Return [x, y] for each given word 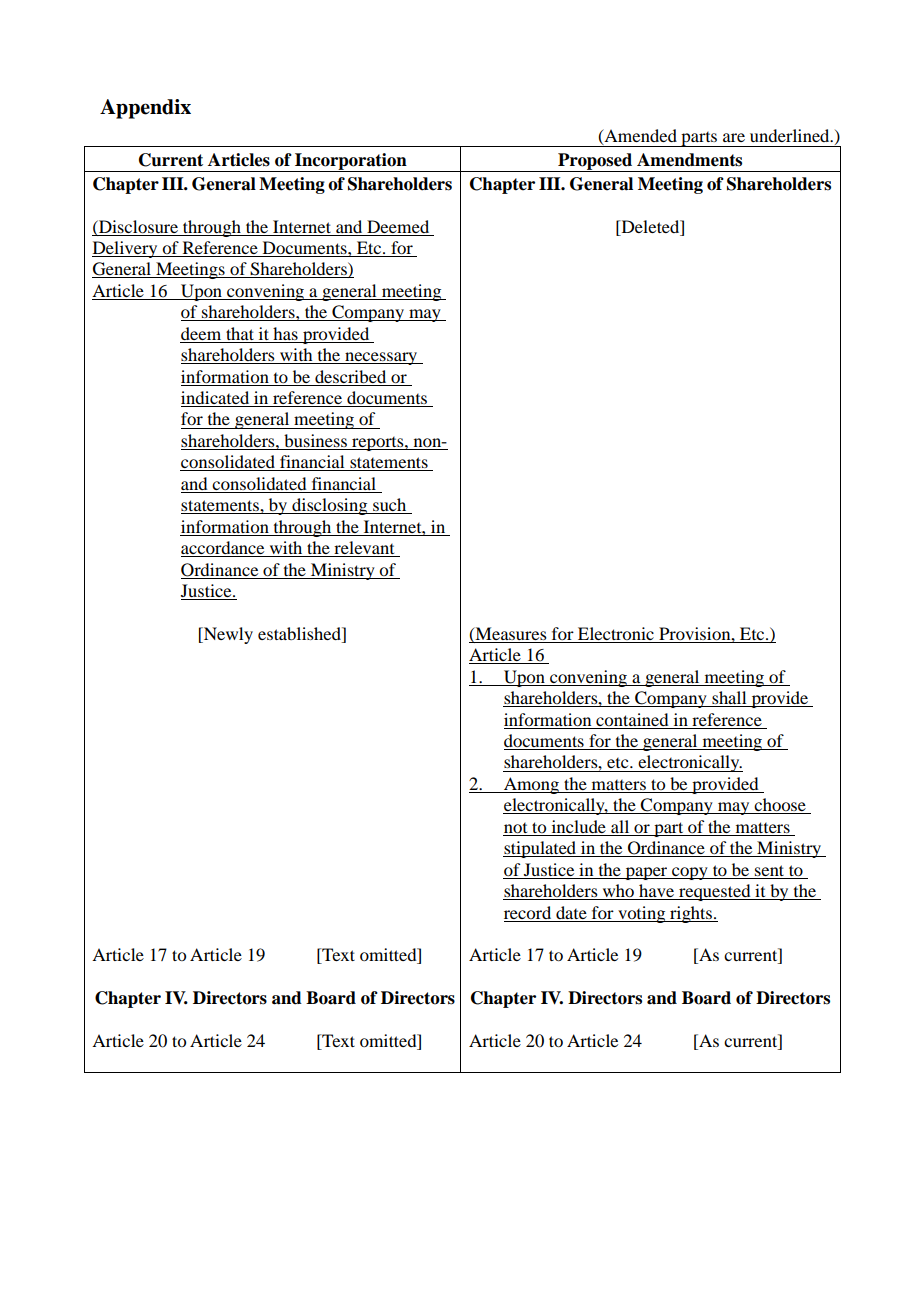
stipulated [541, 849]
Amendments [689, 160]
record [527, 912]
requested [715, 892]
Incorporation [351, 162]
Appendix [145, 109]
